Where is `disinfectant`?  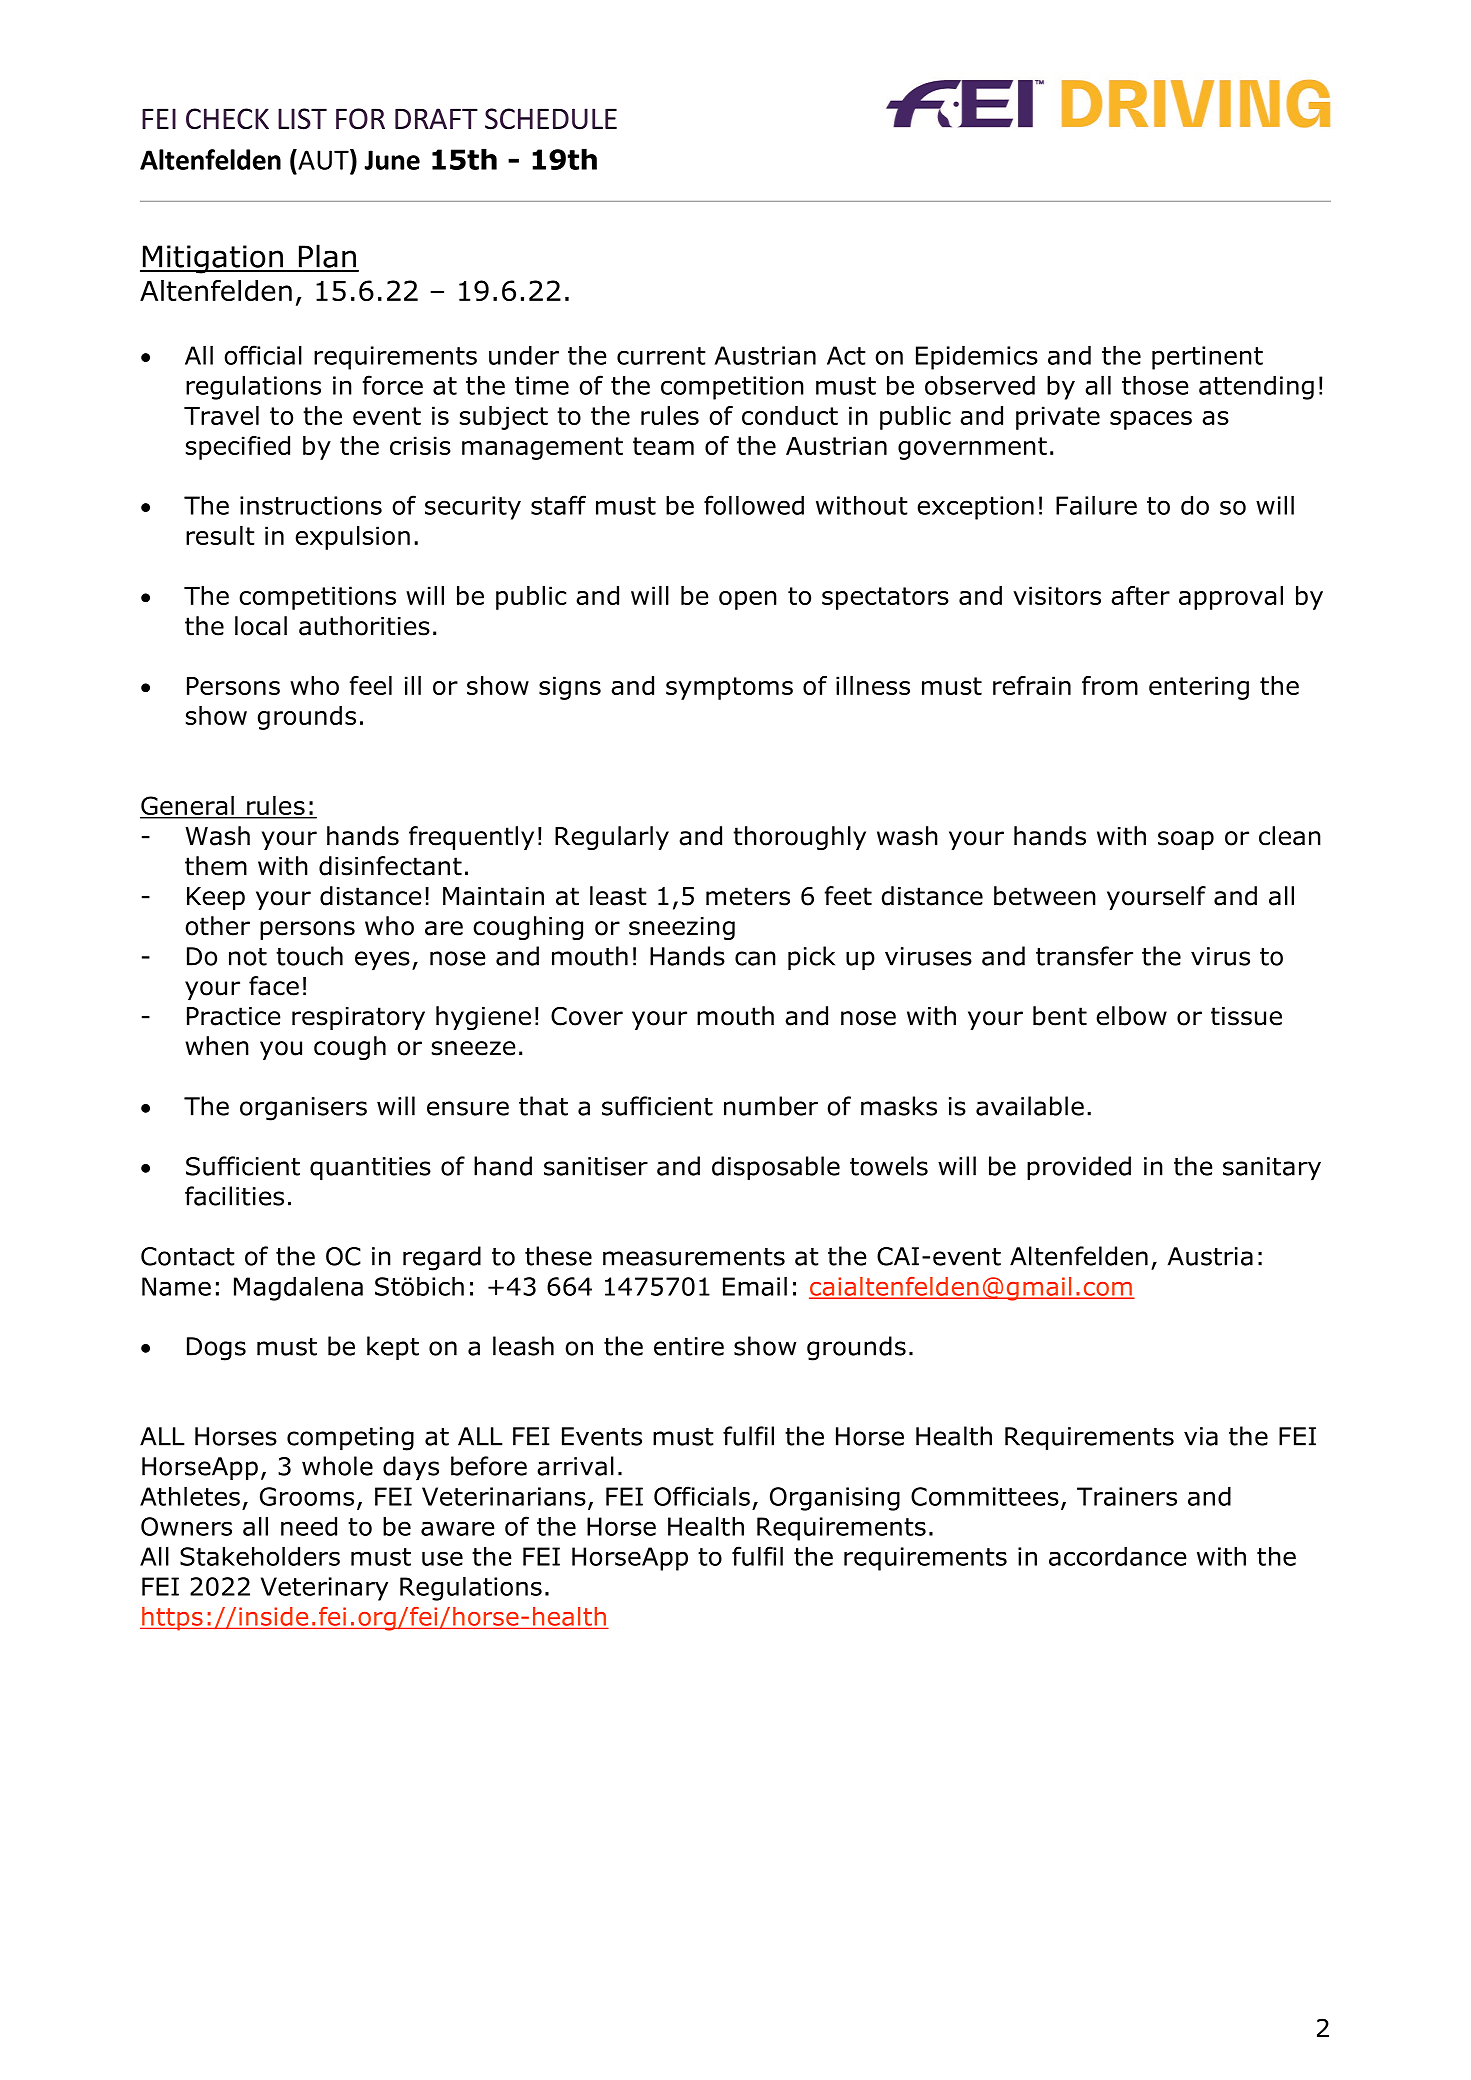 disinfectant is located at coordinates (390, 866).
